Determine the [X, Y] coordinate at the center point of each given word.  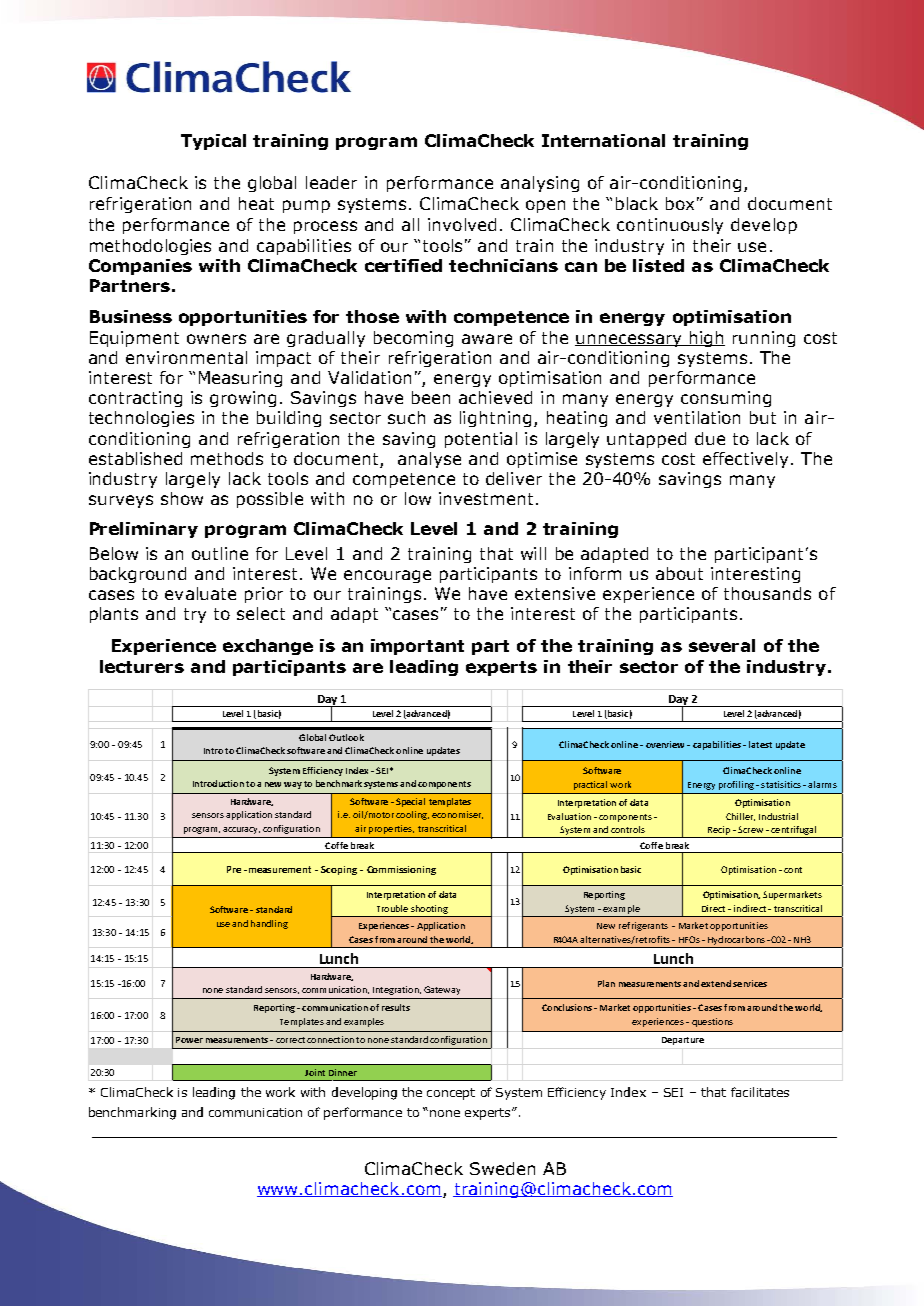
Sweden [502, 1168]
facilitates [760, 1092]
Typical [213, 142]
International [603, 140]
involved [462, 224]
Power [189, 1040]
